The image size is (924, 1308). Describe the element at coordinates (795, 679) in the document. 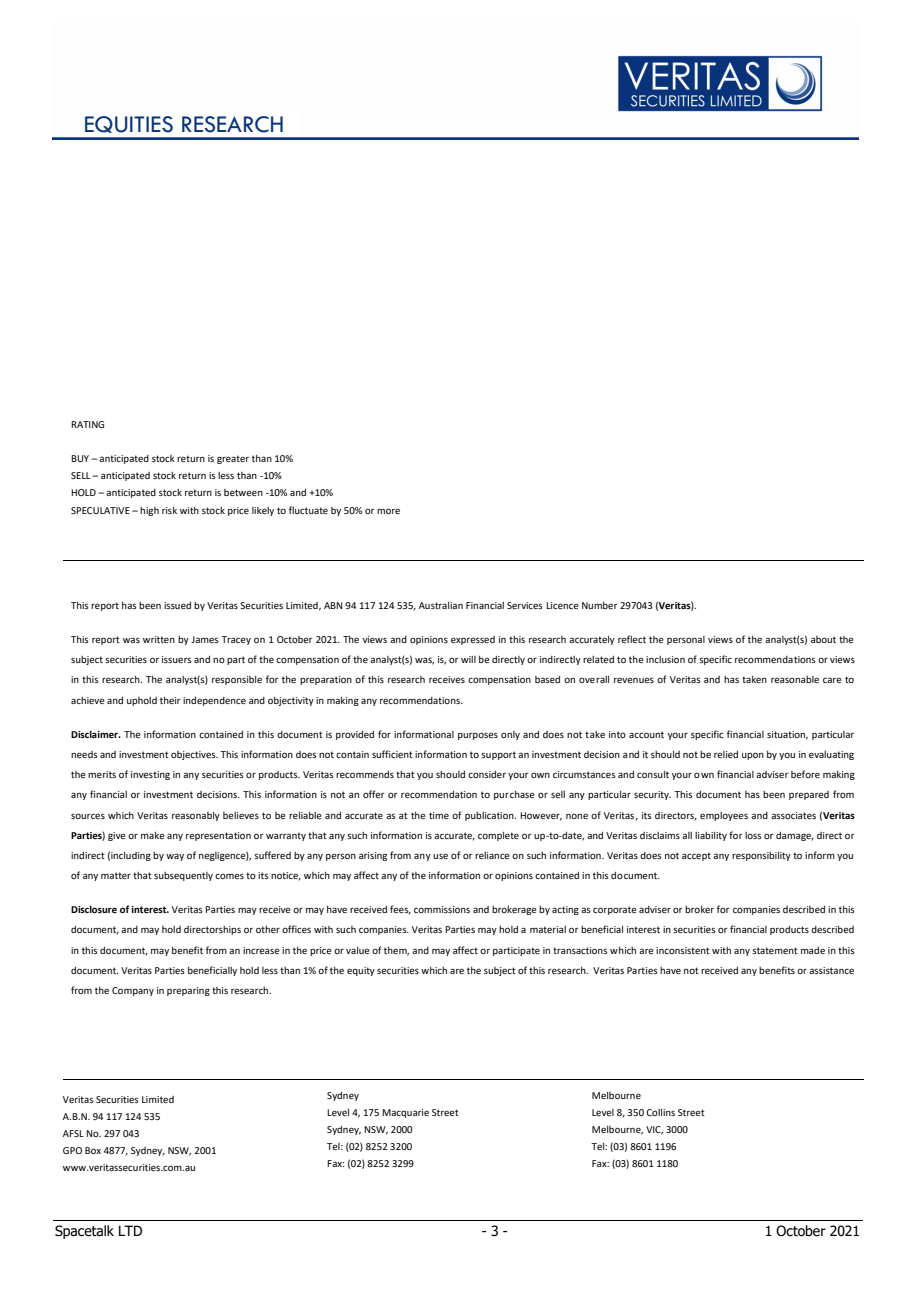

I see `reasonable` at that location.
